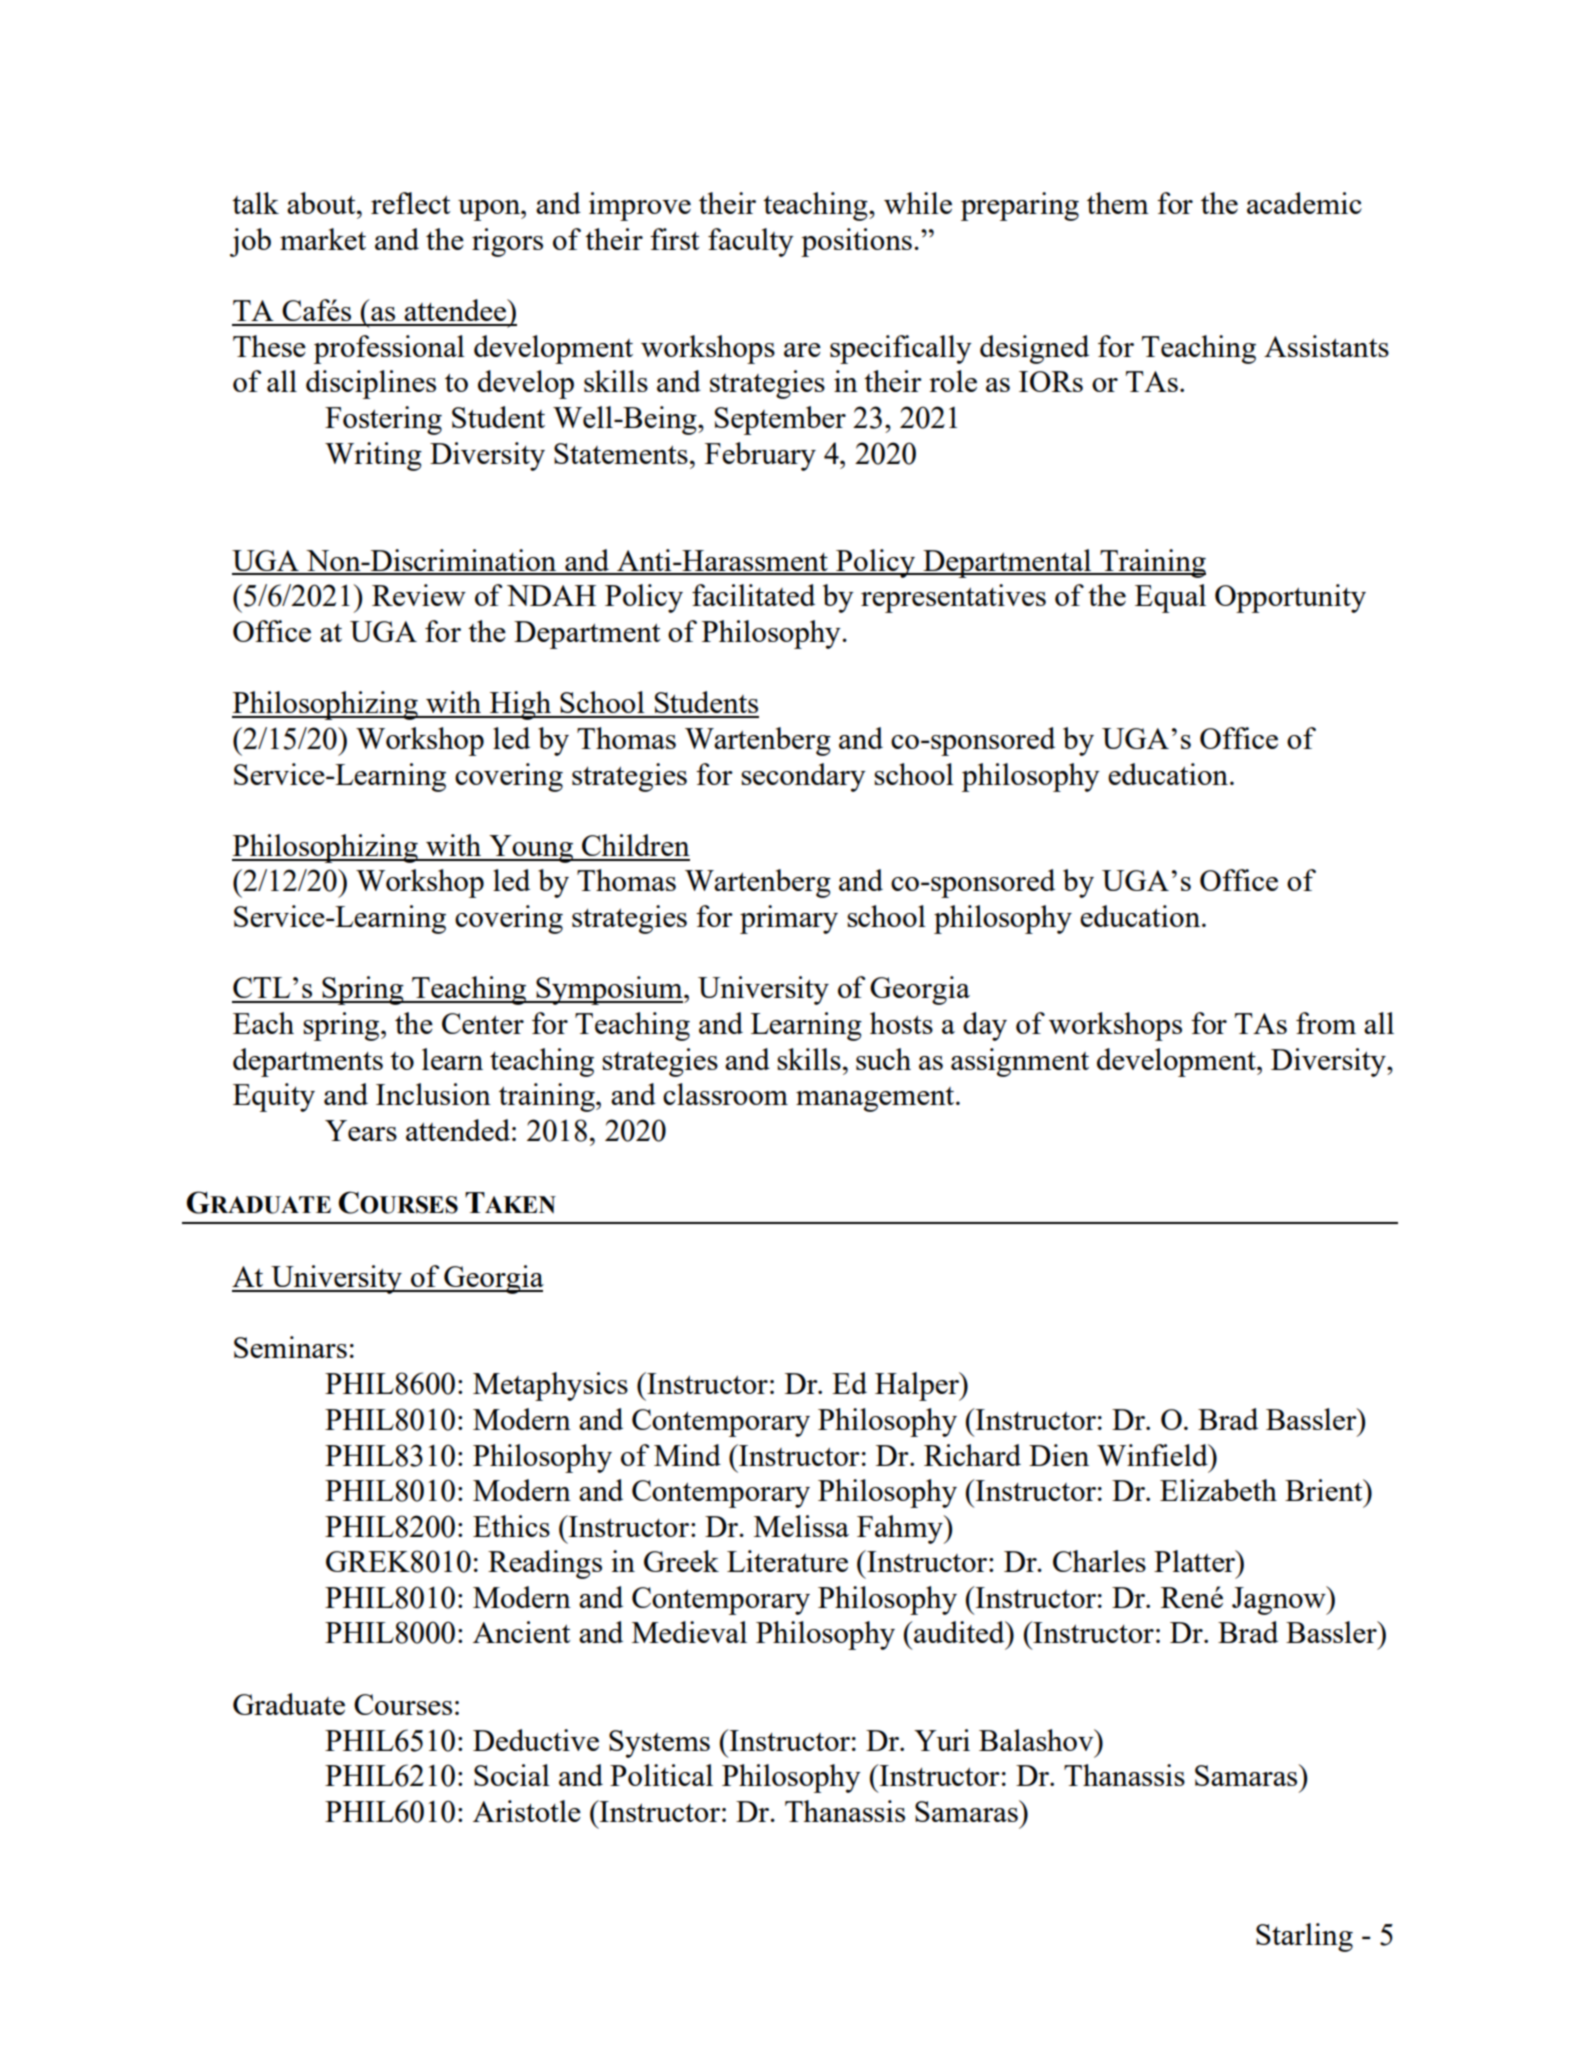 This page has height=2045, width=1580. I want to click on Aristotle, so click(527, 1811).
